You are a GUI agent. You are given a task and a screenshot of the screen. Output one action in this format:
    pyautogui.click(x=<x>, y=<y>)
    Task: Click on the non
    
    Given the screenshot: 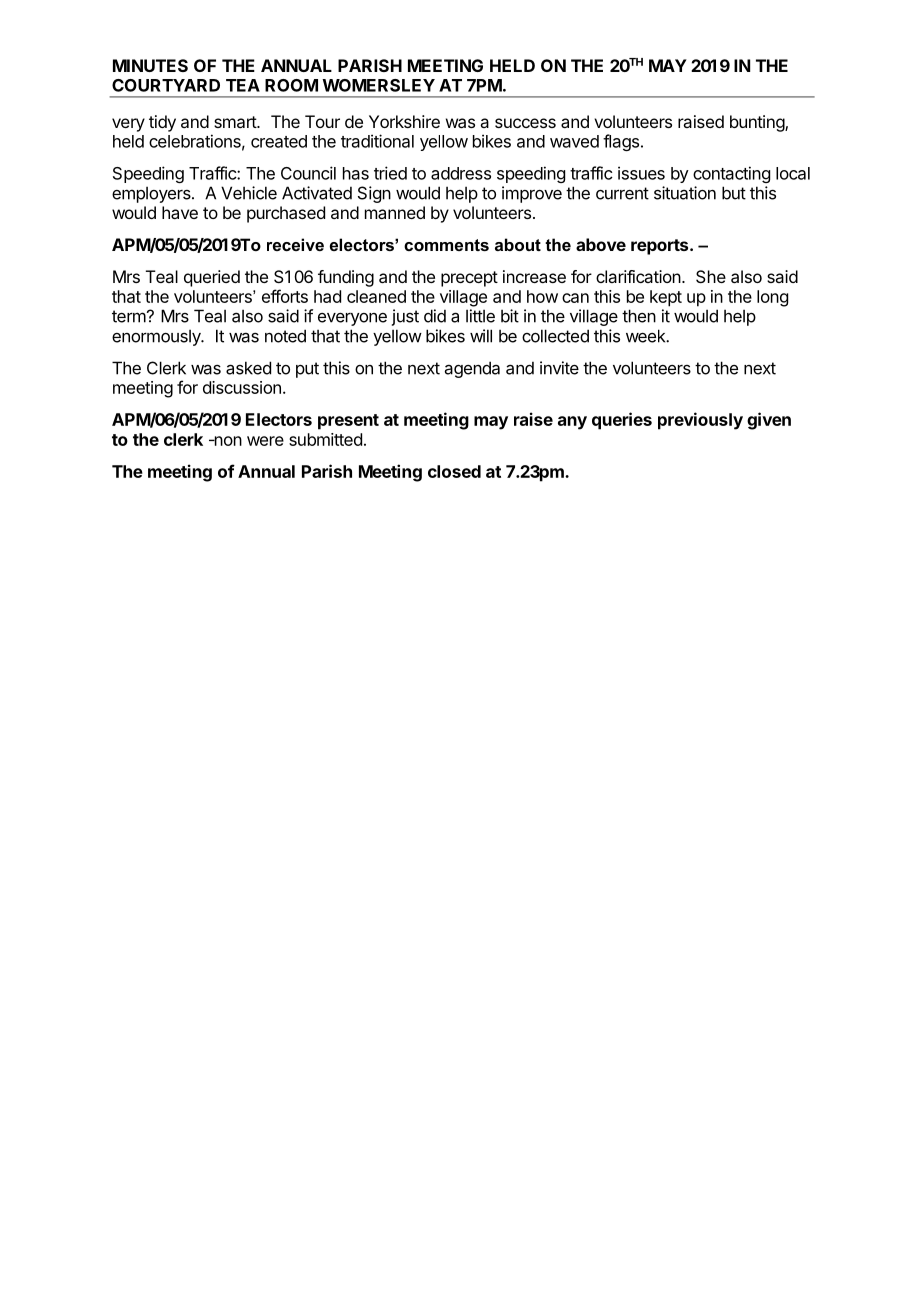 What is the action you would take?
    pyautogui.click(x=227, y=441)
